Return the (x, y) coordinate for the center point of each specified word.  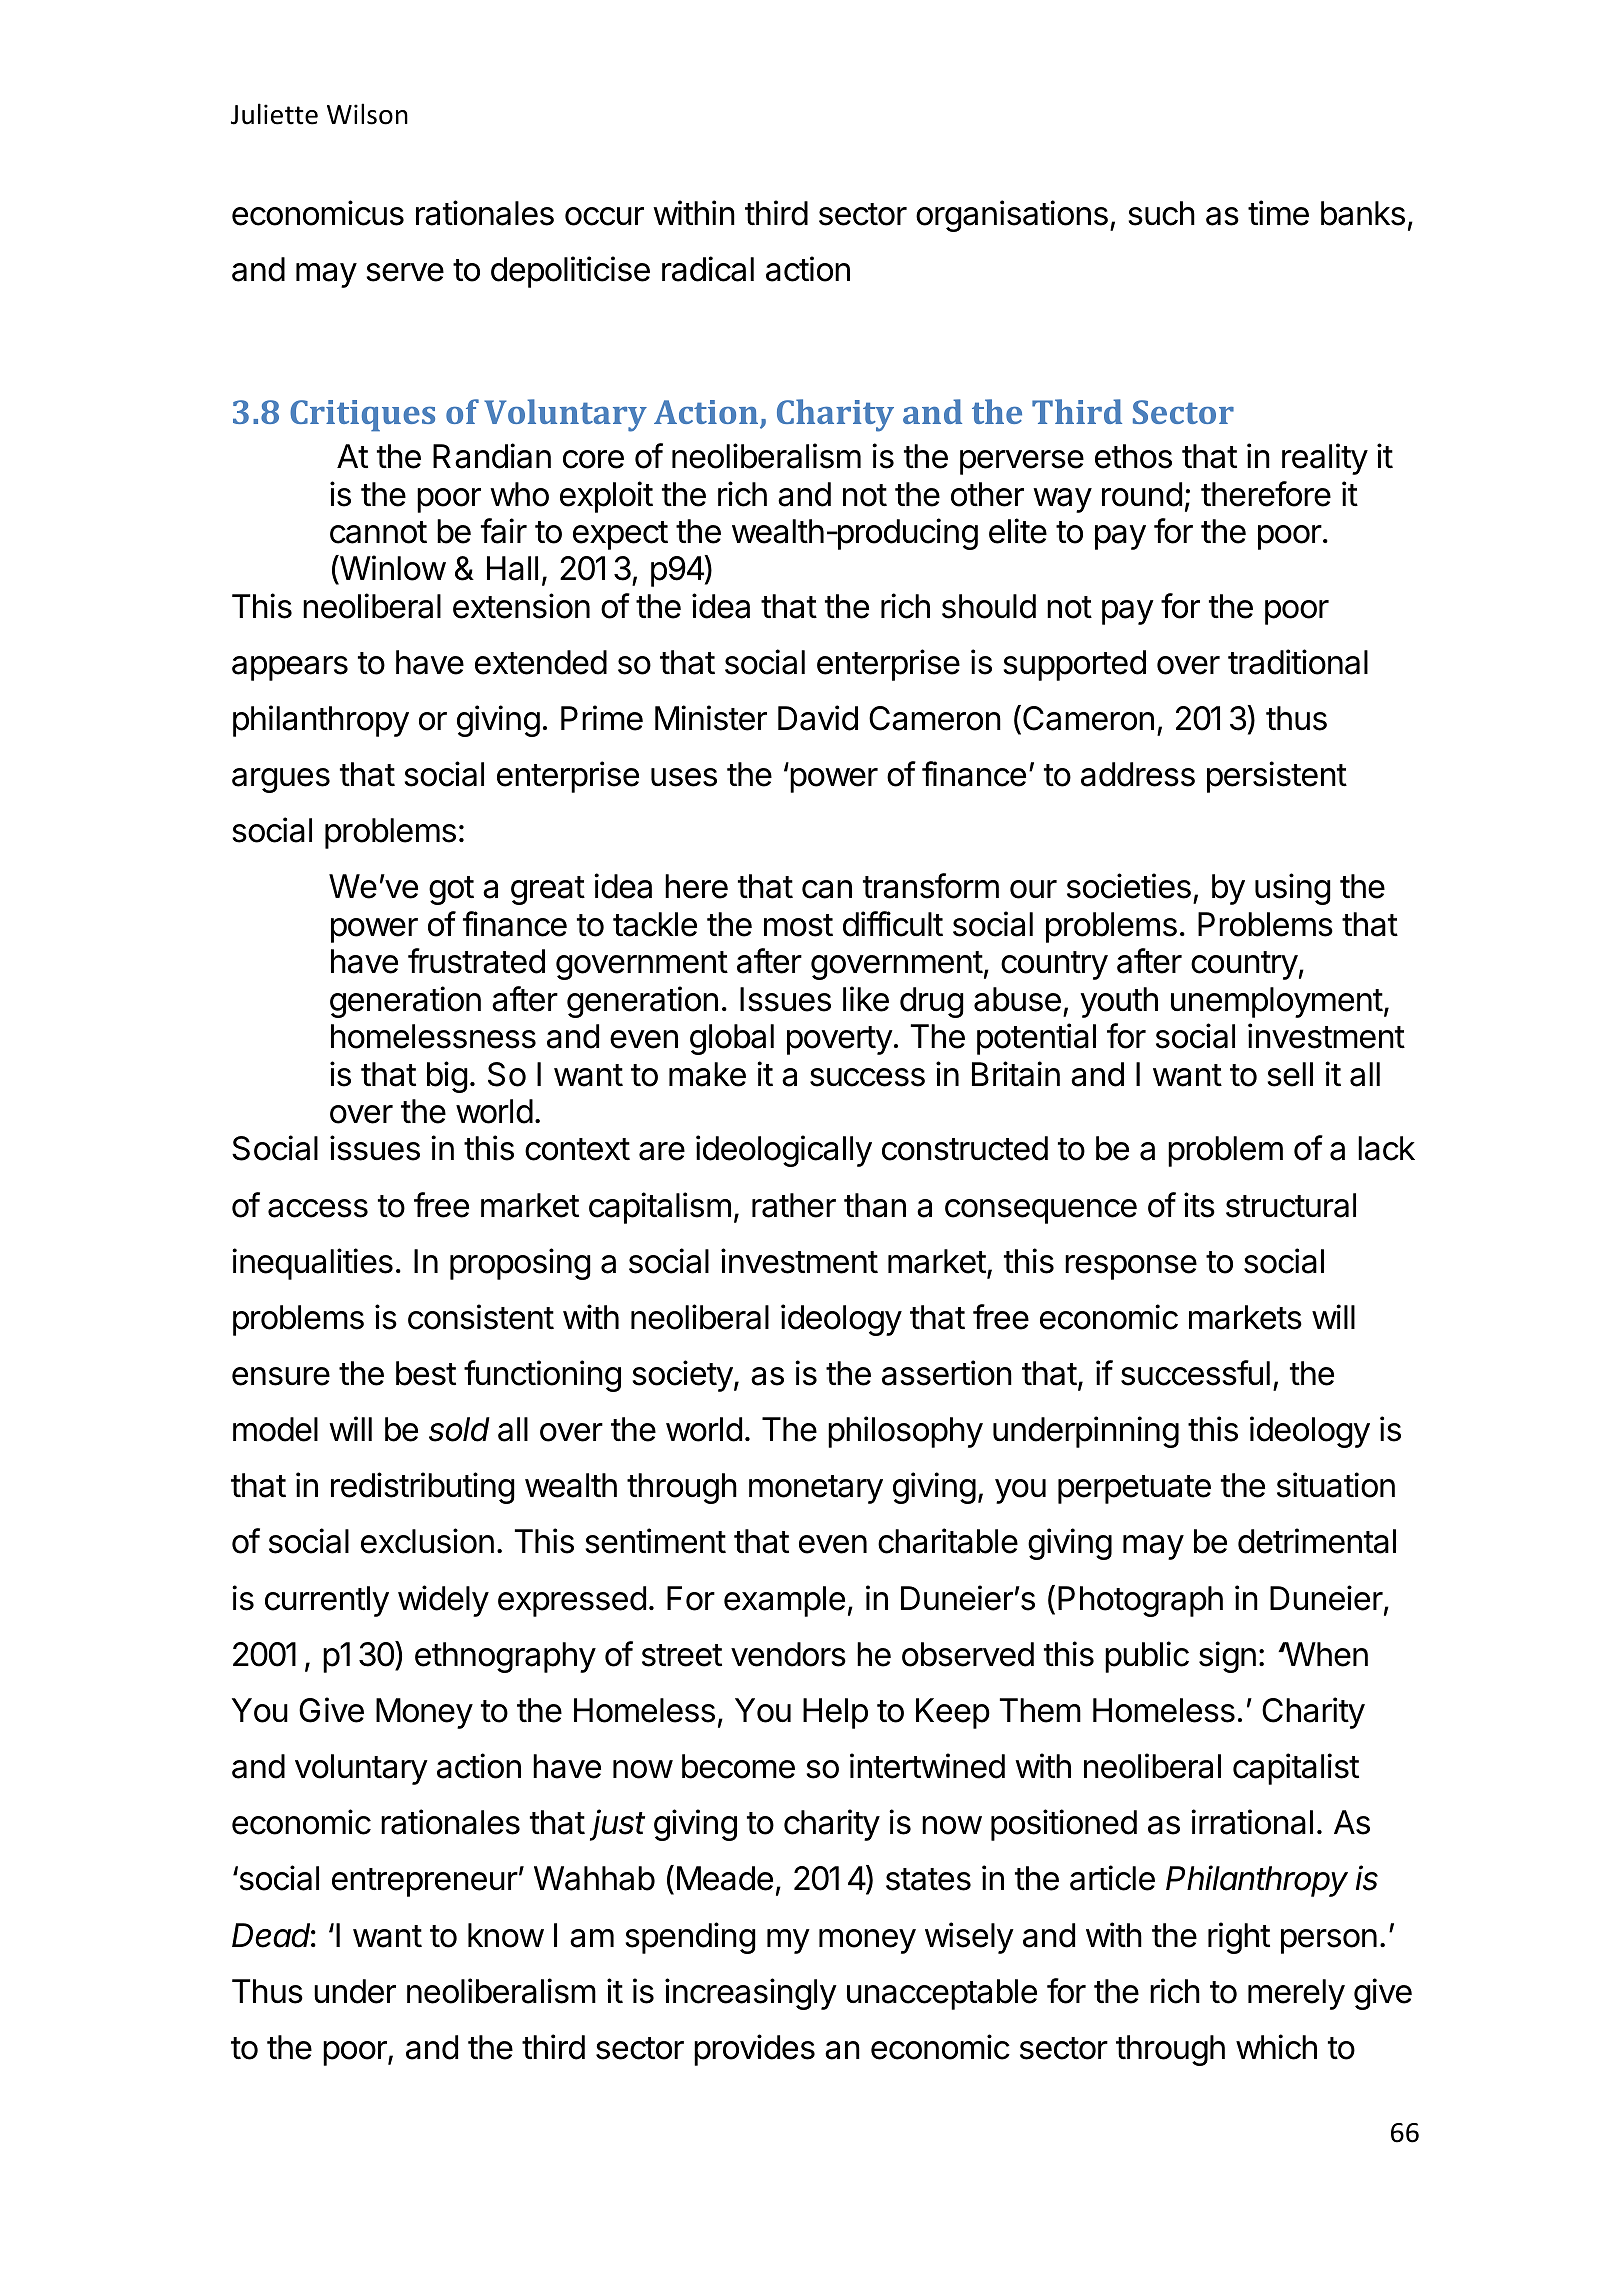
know (506, 1935)
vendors (788, 1654)
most (798, 925)
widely (443, 1601)
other (987, 494)
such (1161, 213)
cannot (378, 532)
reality (1325, 459)
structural (1291, 1205)
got (451, 890)
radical (708, 269)
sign (1227, 1657)
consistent (481, 1317)
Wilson (367, 114)
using (1293, 889)
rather (794, 1205)
